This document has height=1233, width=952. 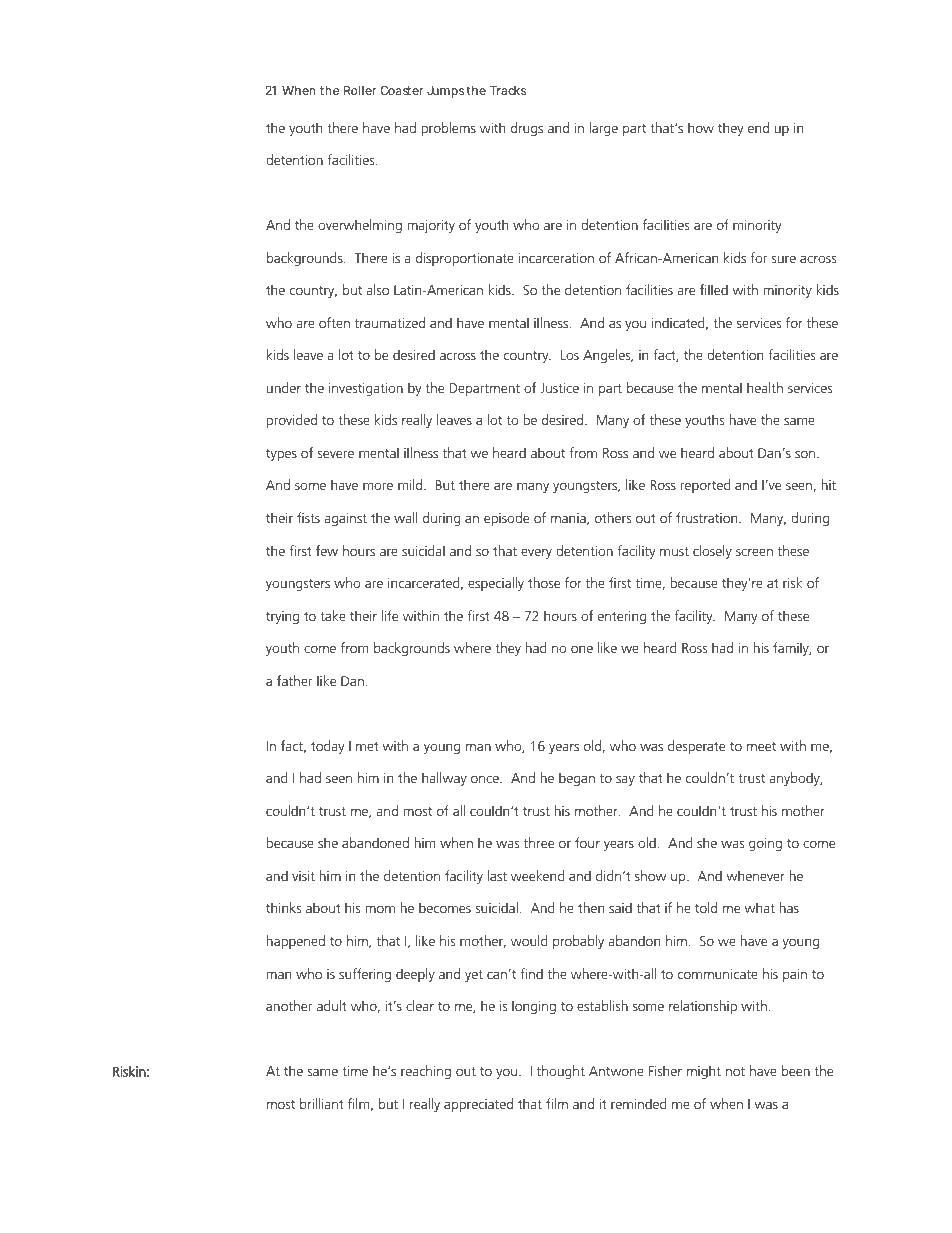 I want to click on screen, so click(x=754, y=552).
